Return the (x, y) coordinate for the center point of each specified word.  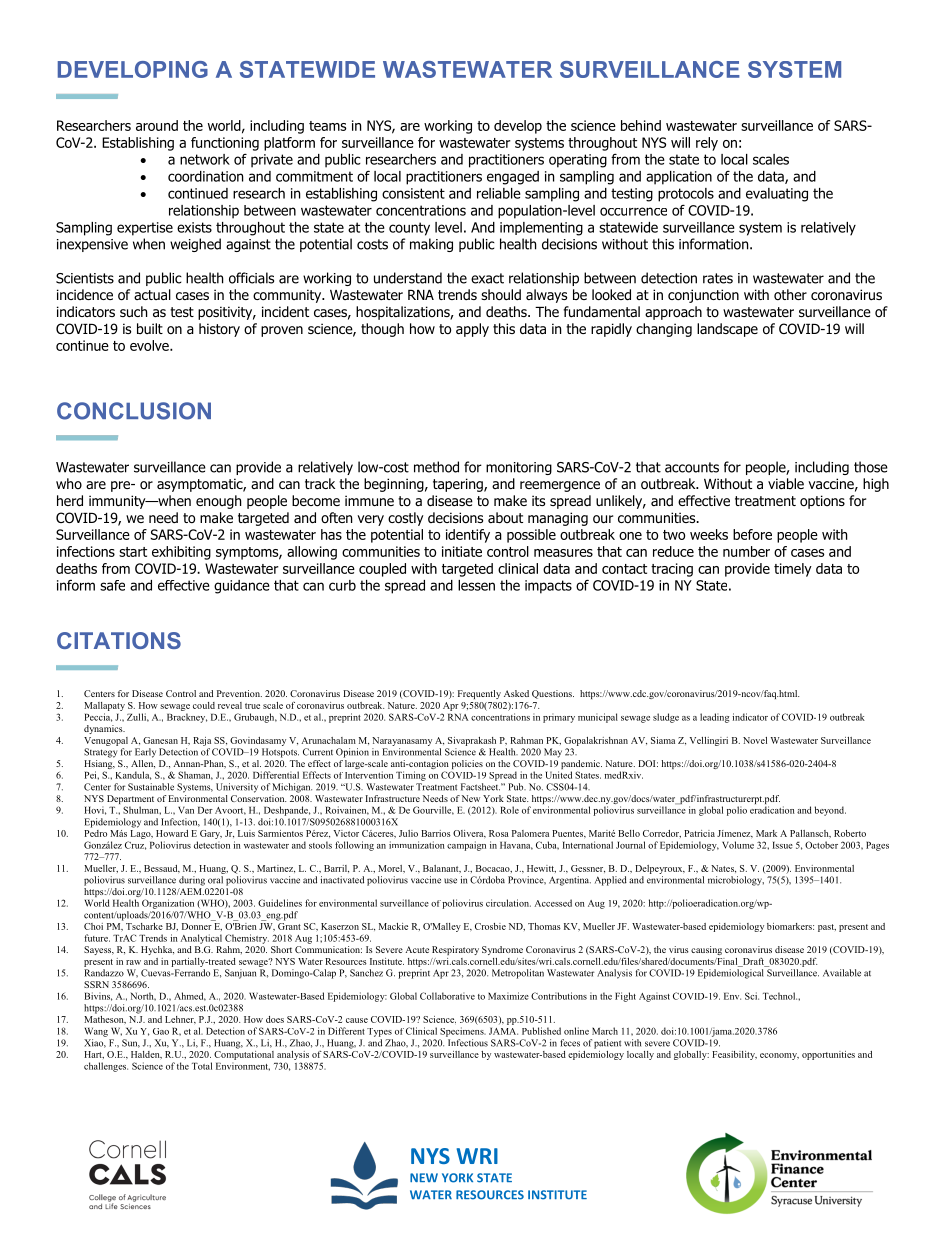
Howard (172, 833)
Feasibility (734, 1055)
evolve (150, 345)
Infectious (468, 1043)
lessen (476, 585)
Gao (161, 1031)
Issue (783, 845)
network (205, 159)
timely (793, 570)
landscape (727, 330)
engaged (513, 178)
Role (509, 810)
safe (112, 585)
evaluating (777, 195)
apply (472, 330)
